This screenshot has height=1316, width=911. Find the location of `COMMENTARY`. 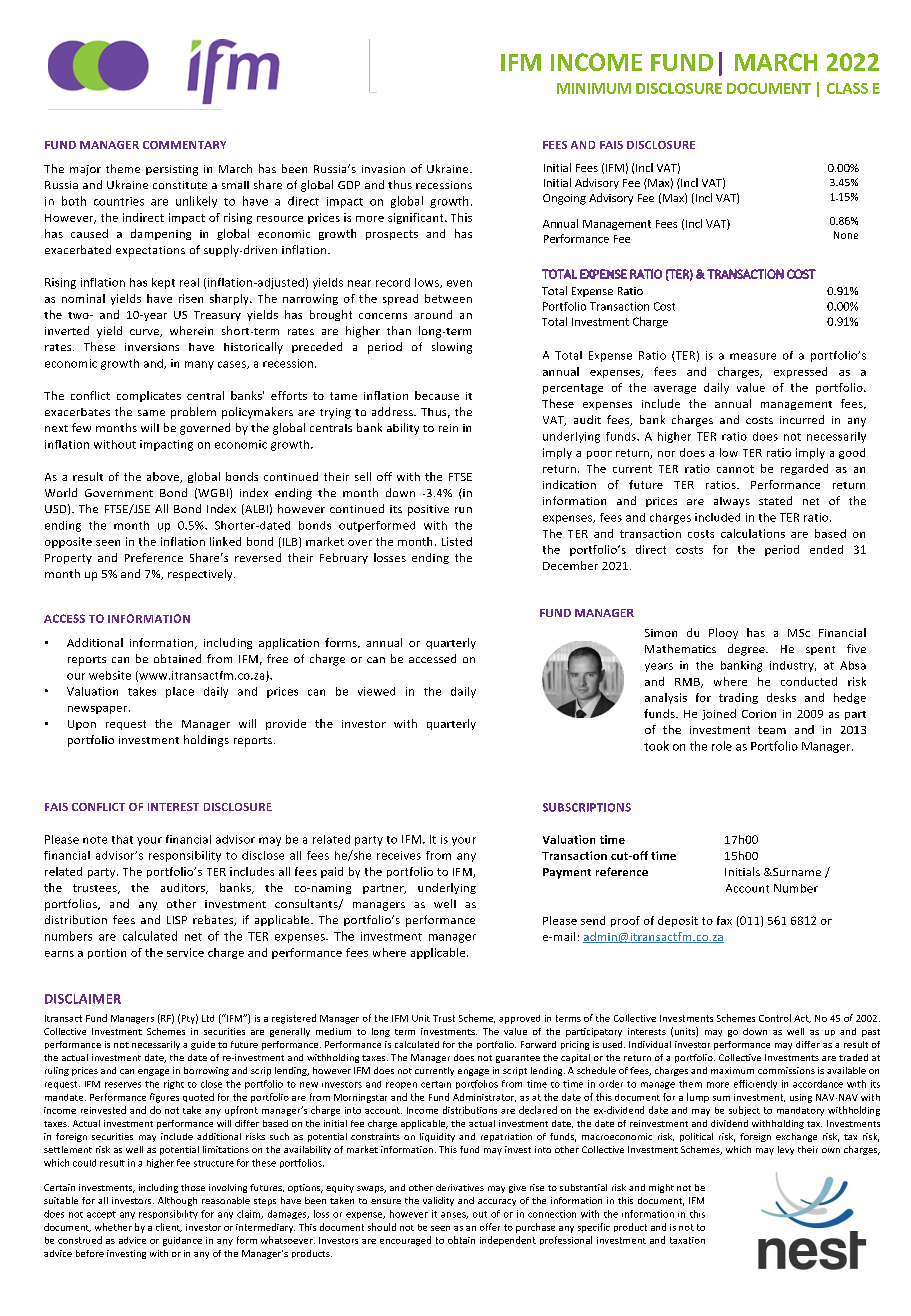

COMMENTARY is located at coordinates (184, 145).
